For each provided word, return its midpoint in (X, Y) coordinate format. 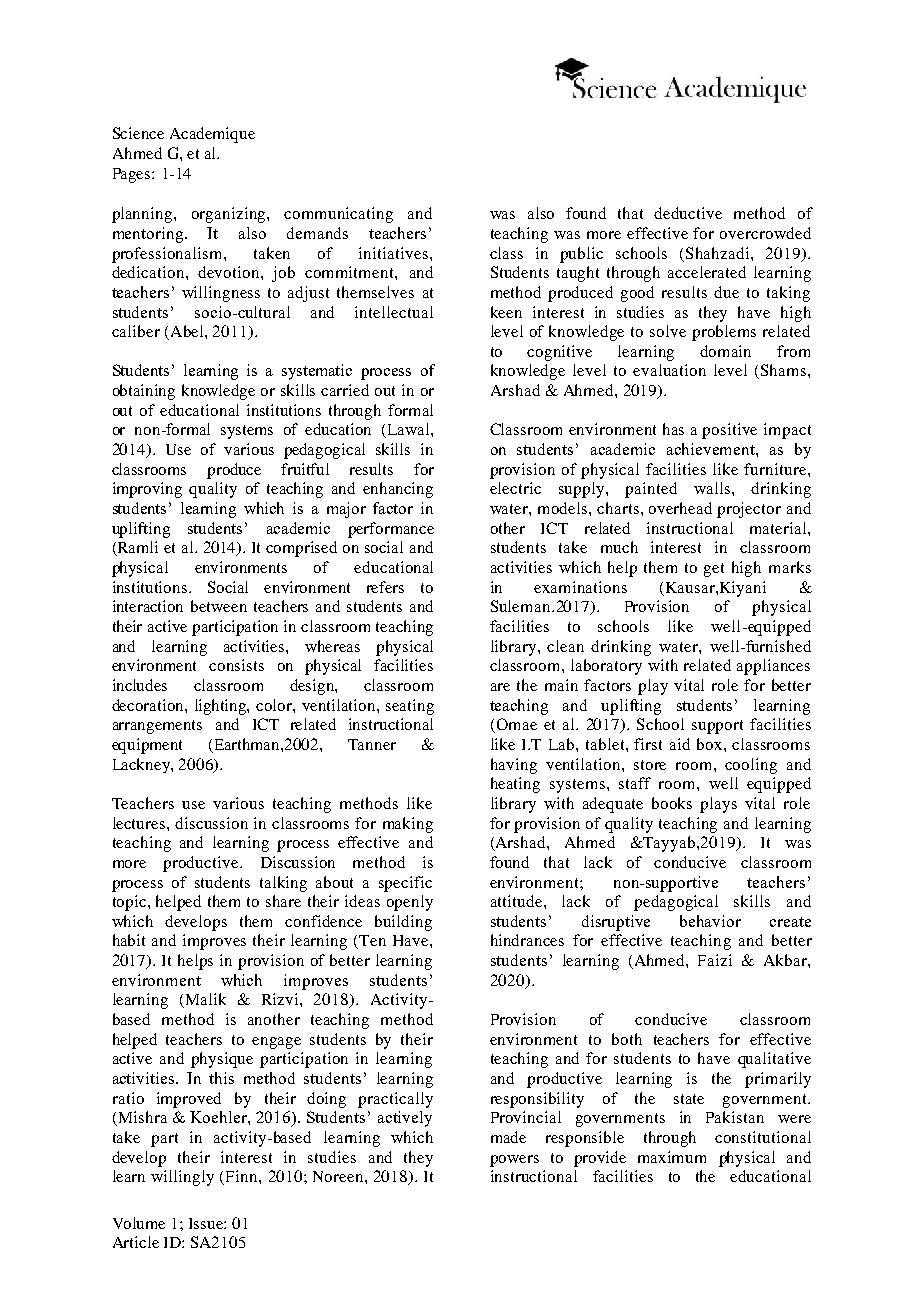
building (403, 923)
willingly (182, 1178)
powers (514, 1161)
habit (129, 940)
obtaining (144, 392)
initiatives (395, 253)
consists (236, 665)
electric (515, 488)
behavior (710, 921)
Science (138, 133)
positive (729, 431)
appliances (773, 667)
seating (410, 707)
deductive (688, 213)
